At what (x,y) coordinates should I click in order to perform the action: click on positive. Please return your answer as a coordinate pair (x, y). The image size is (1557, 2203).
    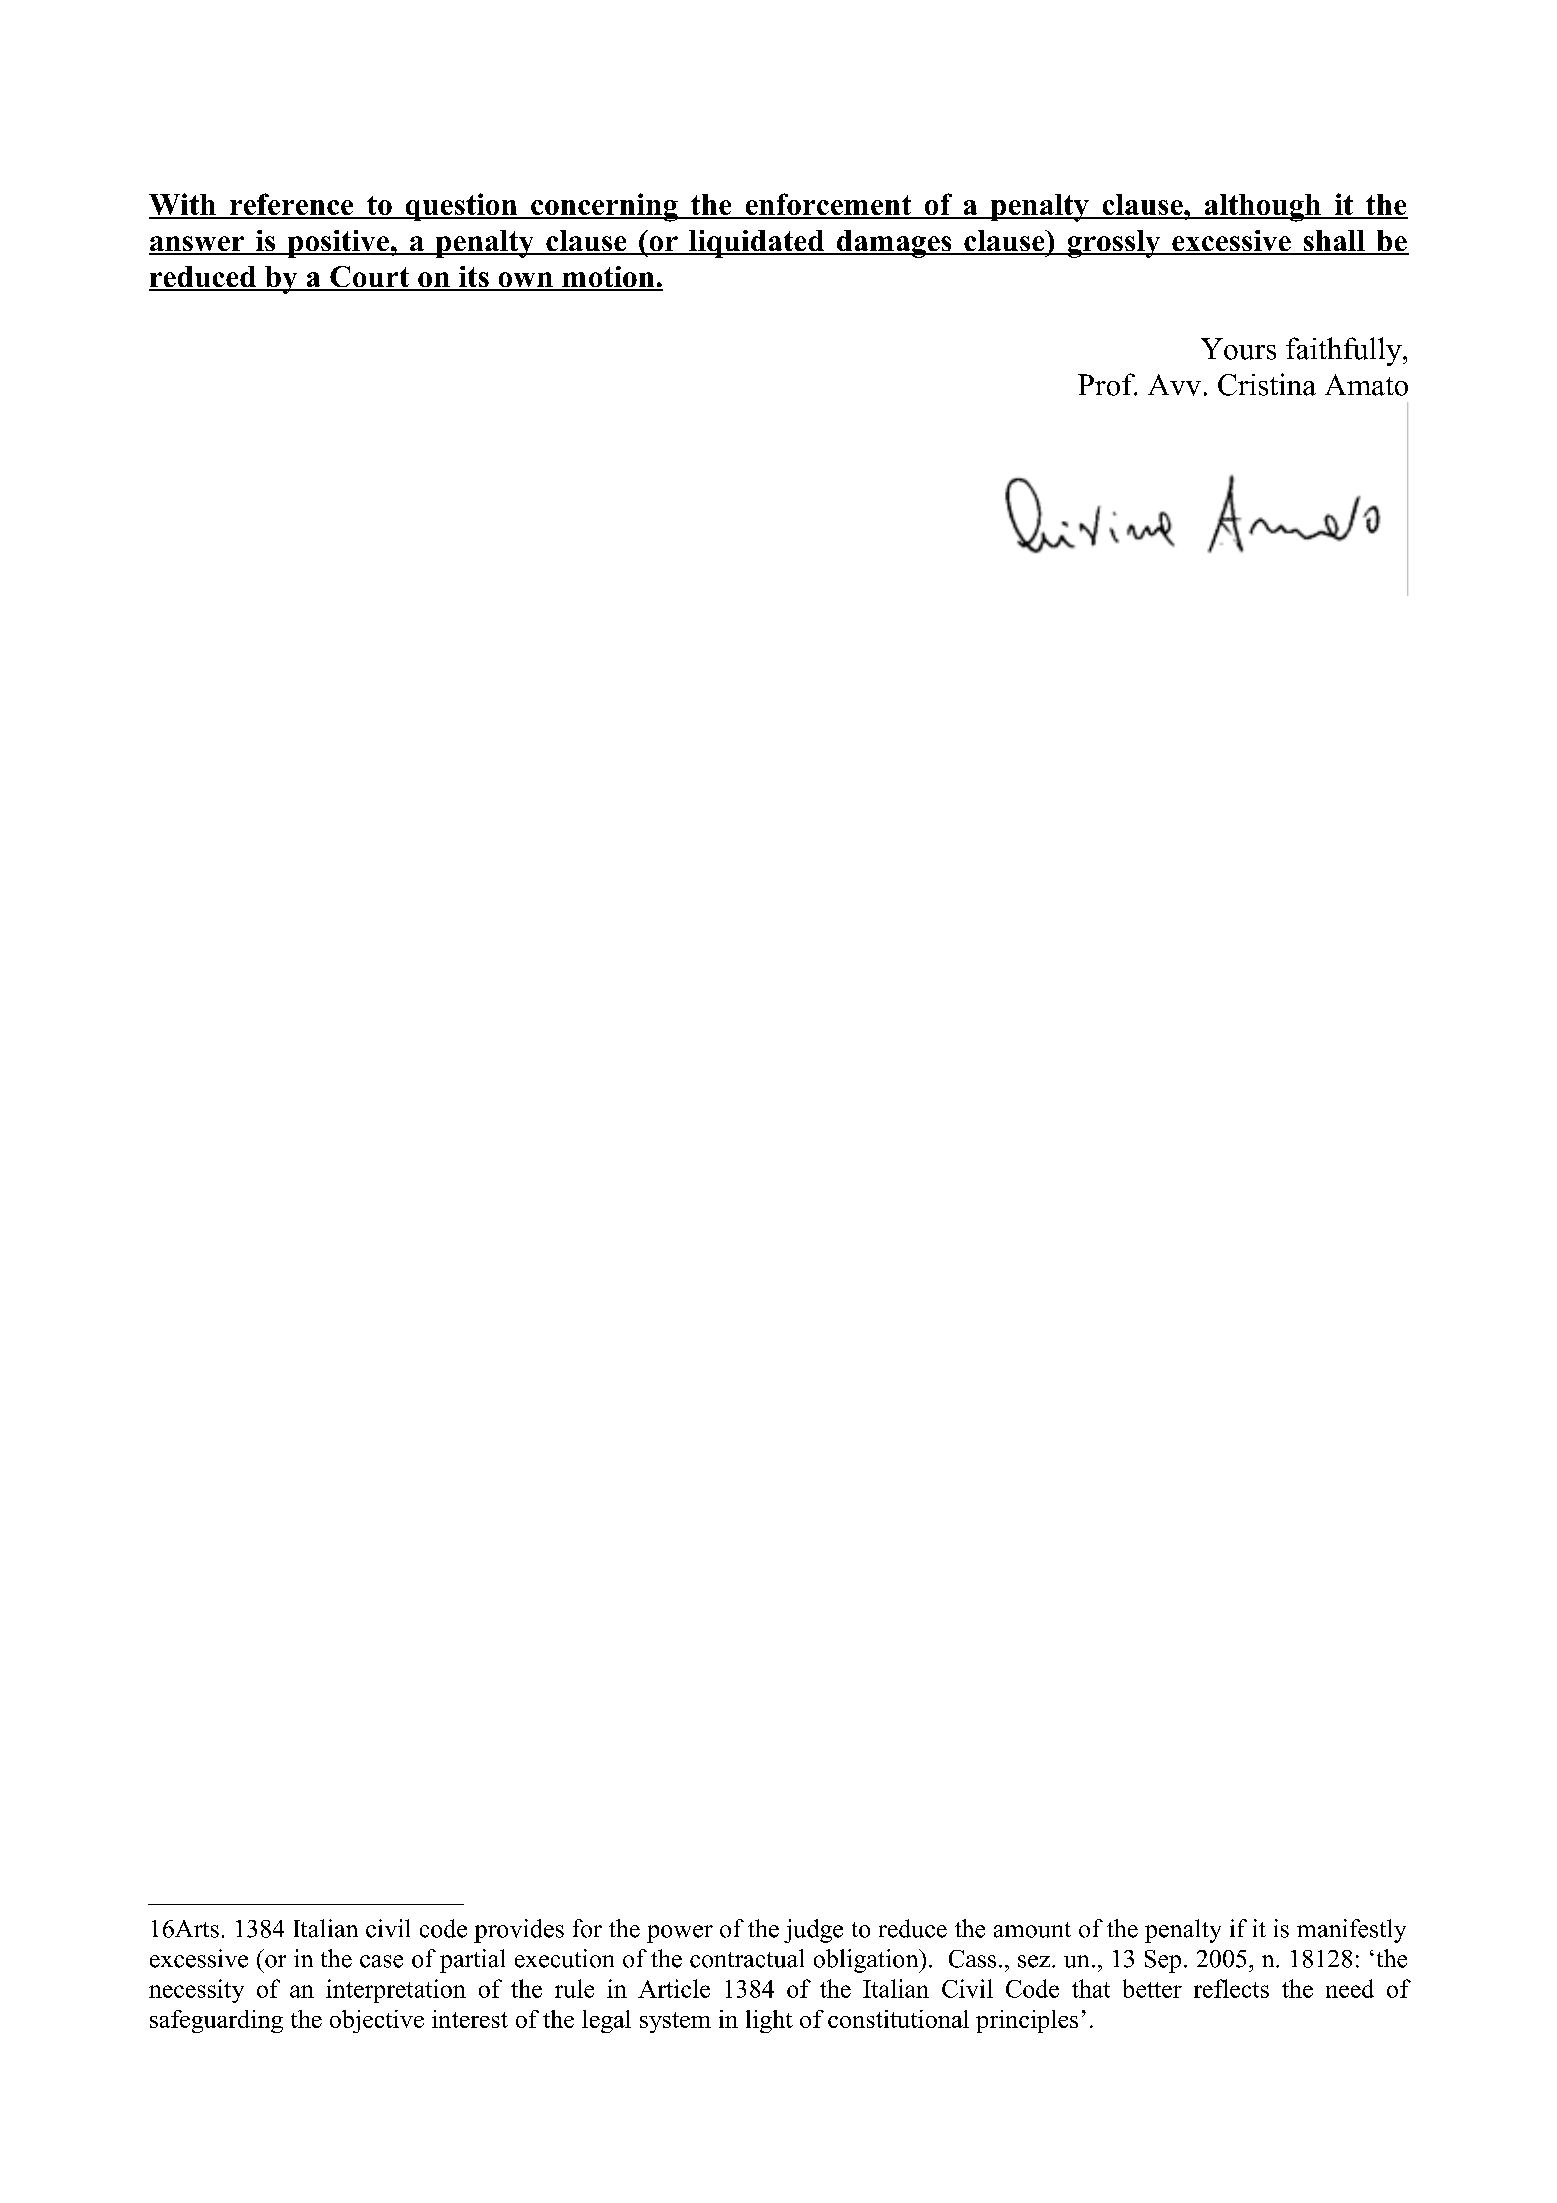
    Looking at the image, I should click on (338, 244).
